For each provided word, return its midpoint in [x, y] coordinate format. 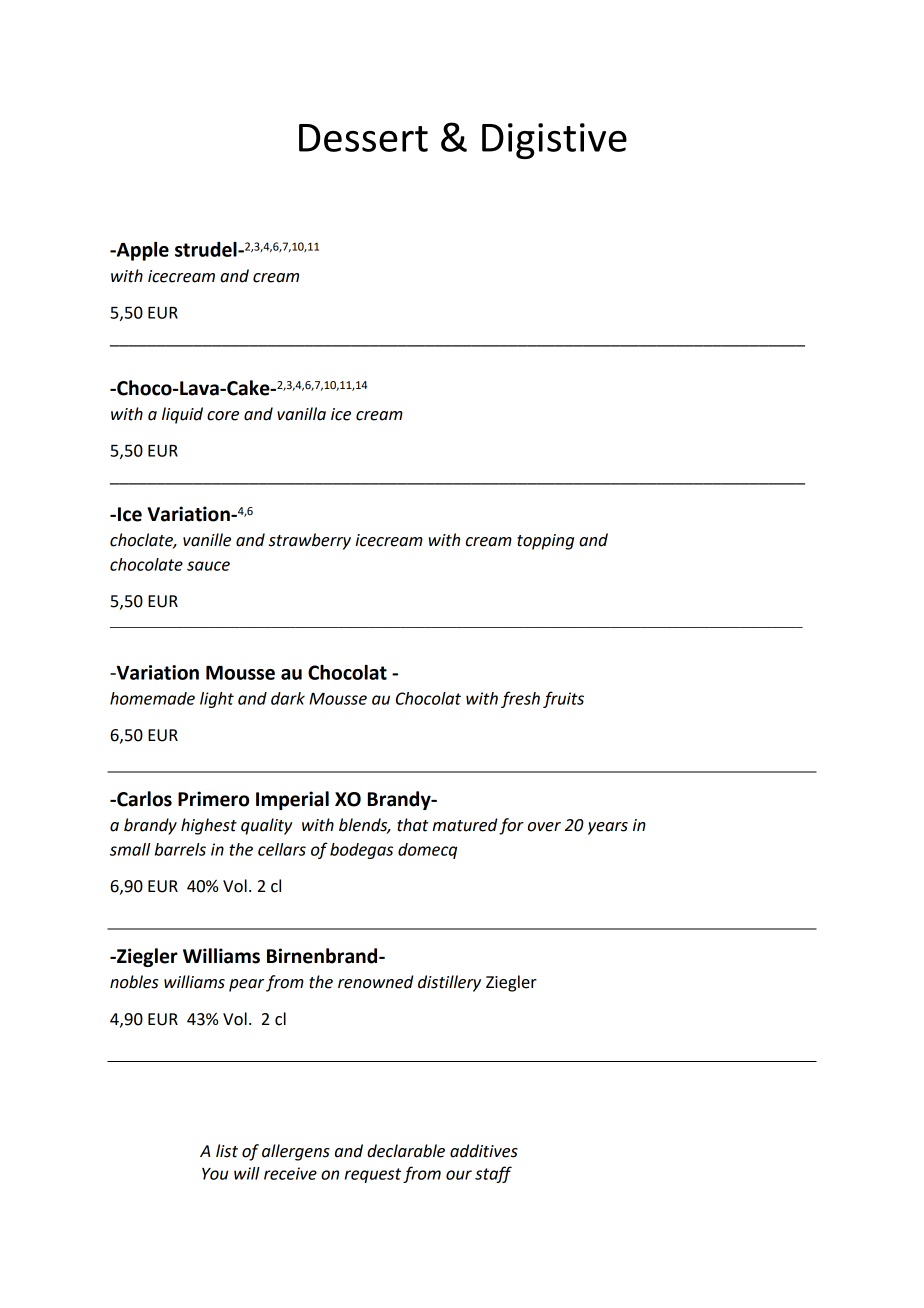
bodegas [361, 851]
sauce [208, 566]
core [223, 416]
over [544, 827]
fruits [563, 699]
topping [545, 542]
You [215, 1174]
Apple [141, 251]
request [373, 1175]
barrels [180, 849]
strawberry [310, 541]
